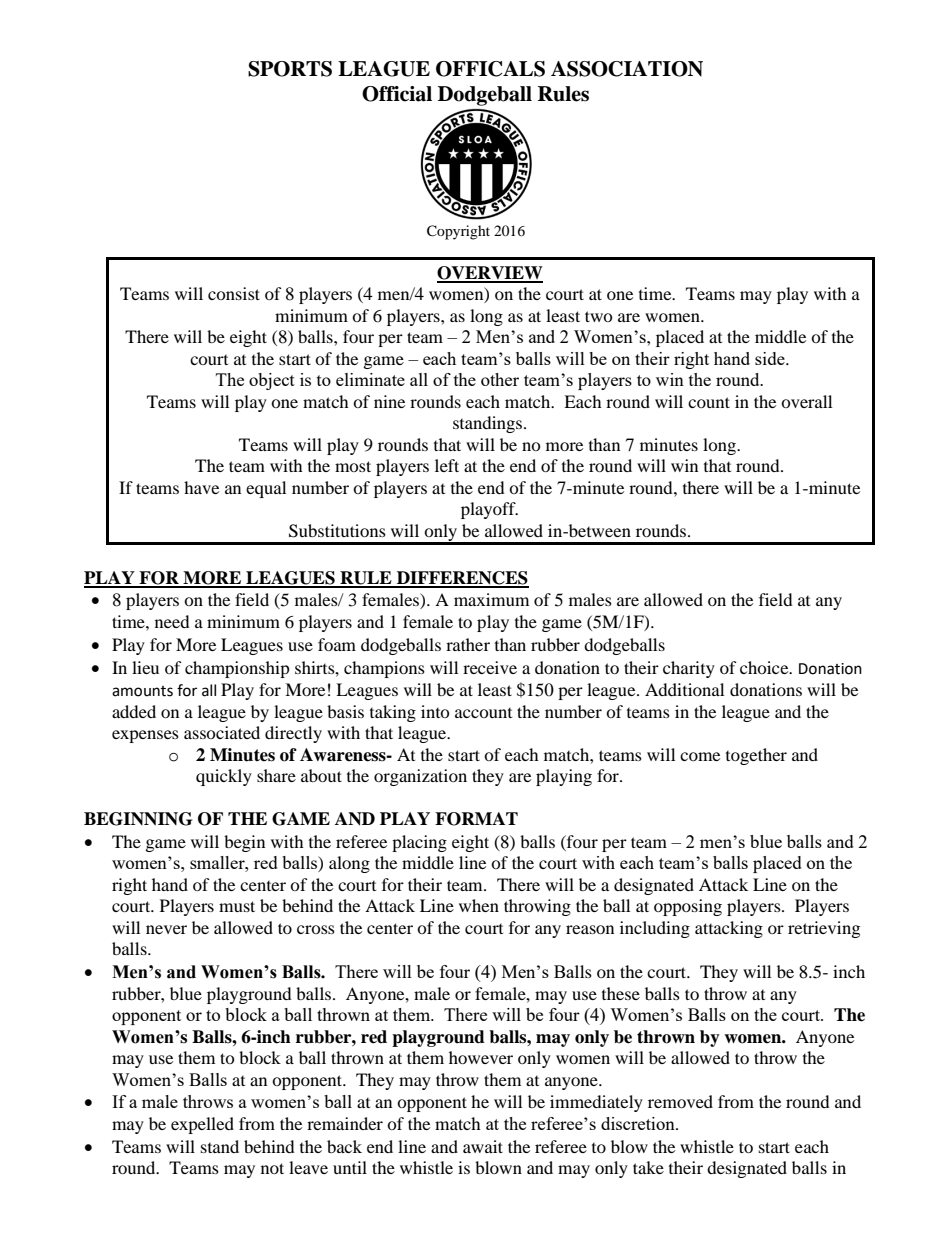 The width and height of the screenshot is (952, 1233). What do you see at coordinates (435, 711) in the screenshot?
I see `into` at bounding box center [435, 711].
